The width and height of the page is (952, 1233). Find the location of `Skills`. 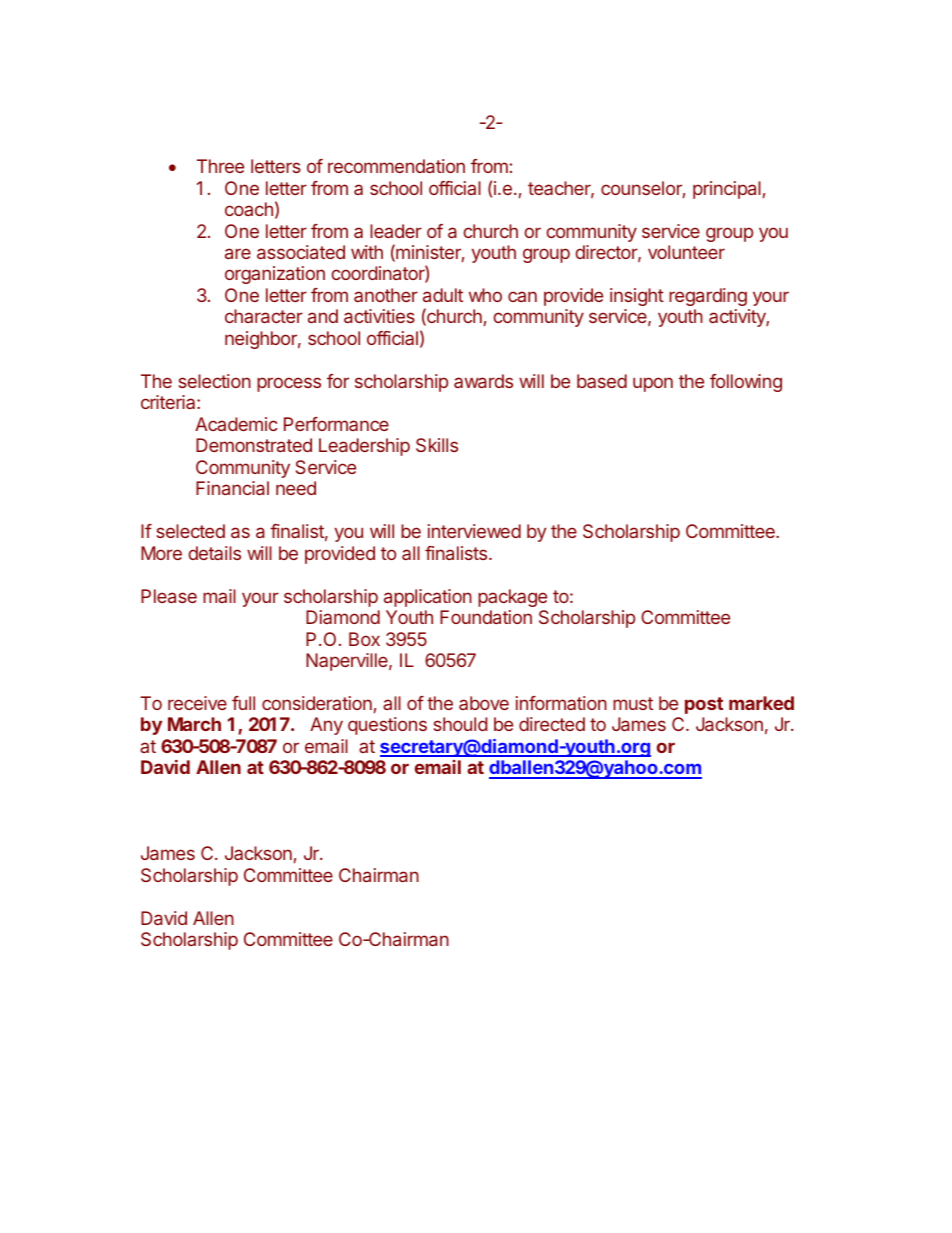

Skills is located at coordinates (437, 445).
